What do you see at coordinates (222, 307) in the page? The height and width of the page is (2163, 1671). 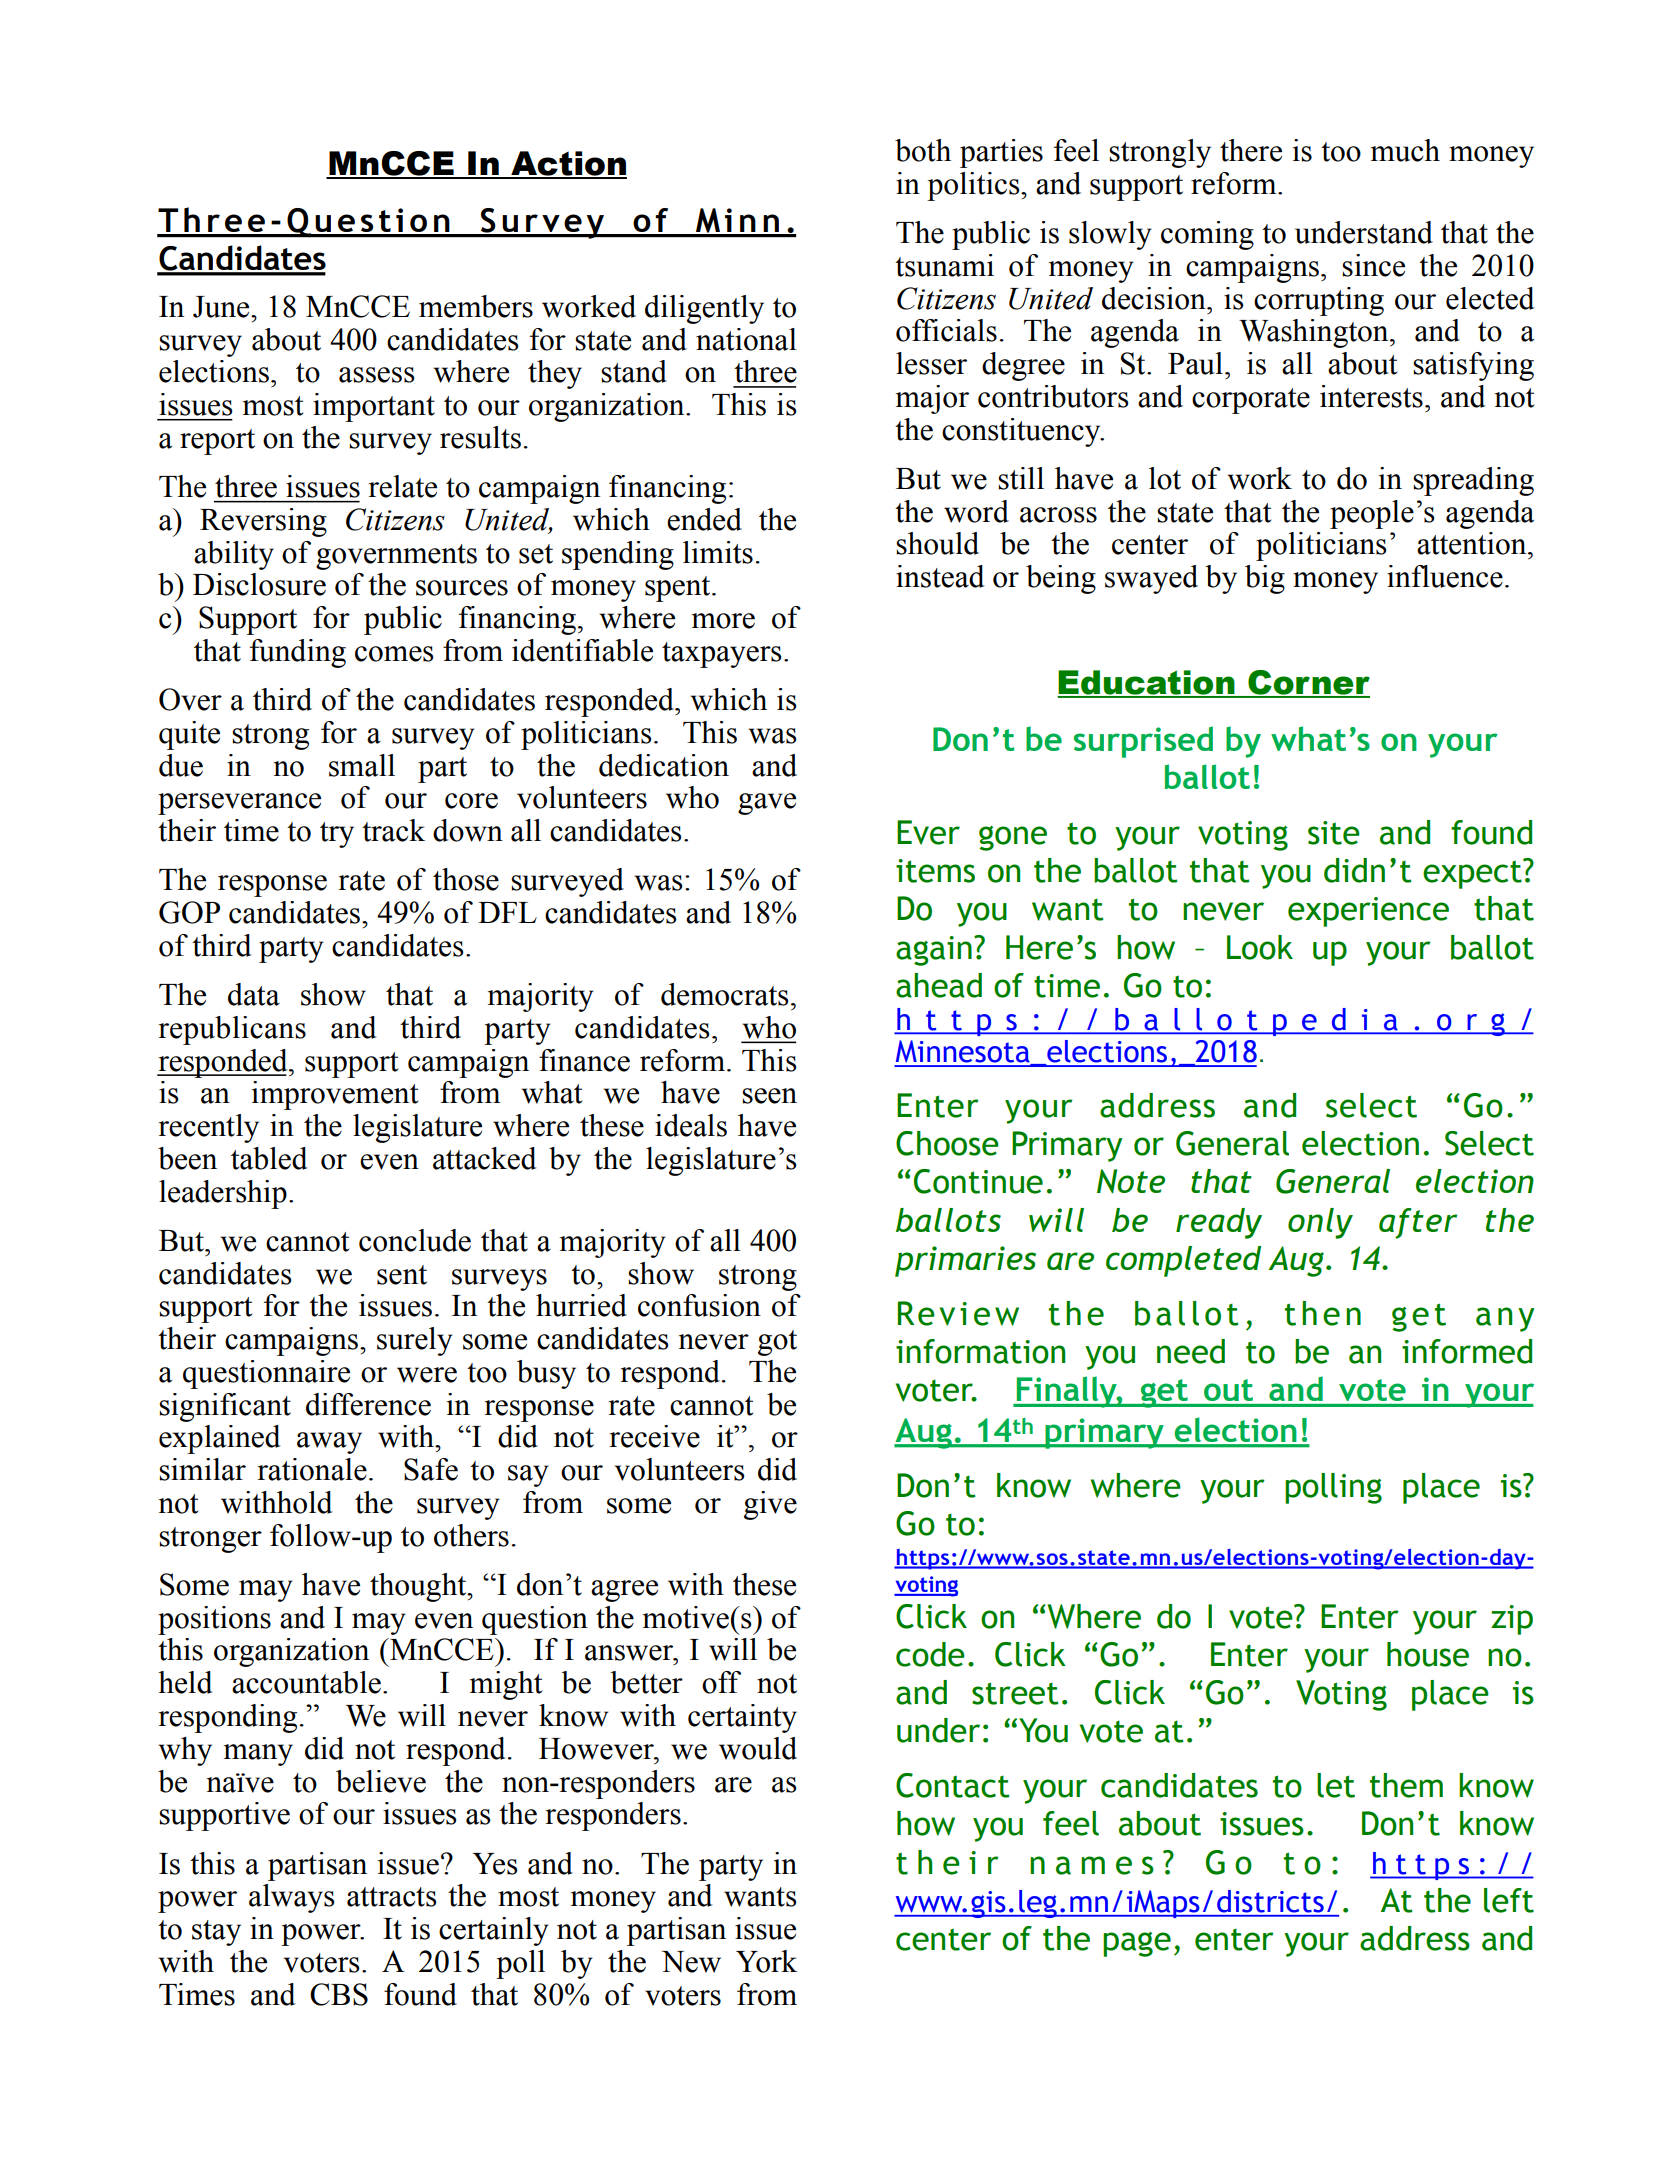 I see `June` at bounding box center [222, 307].
